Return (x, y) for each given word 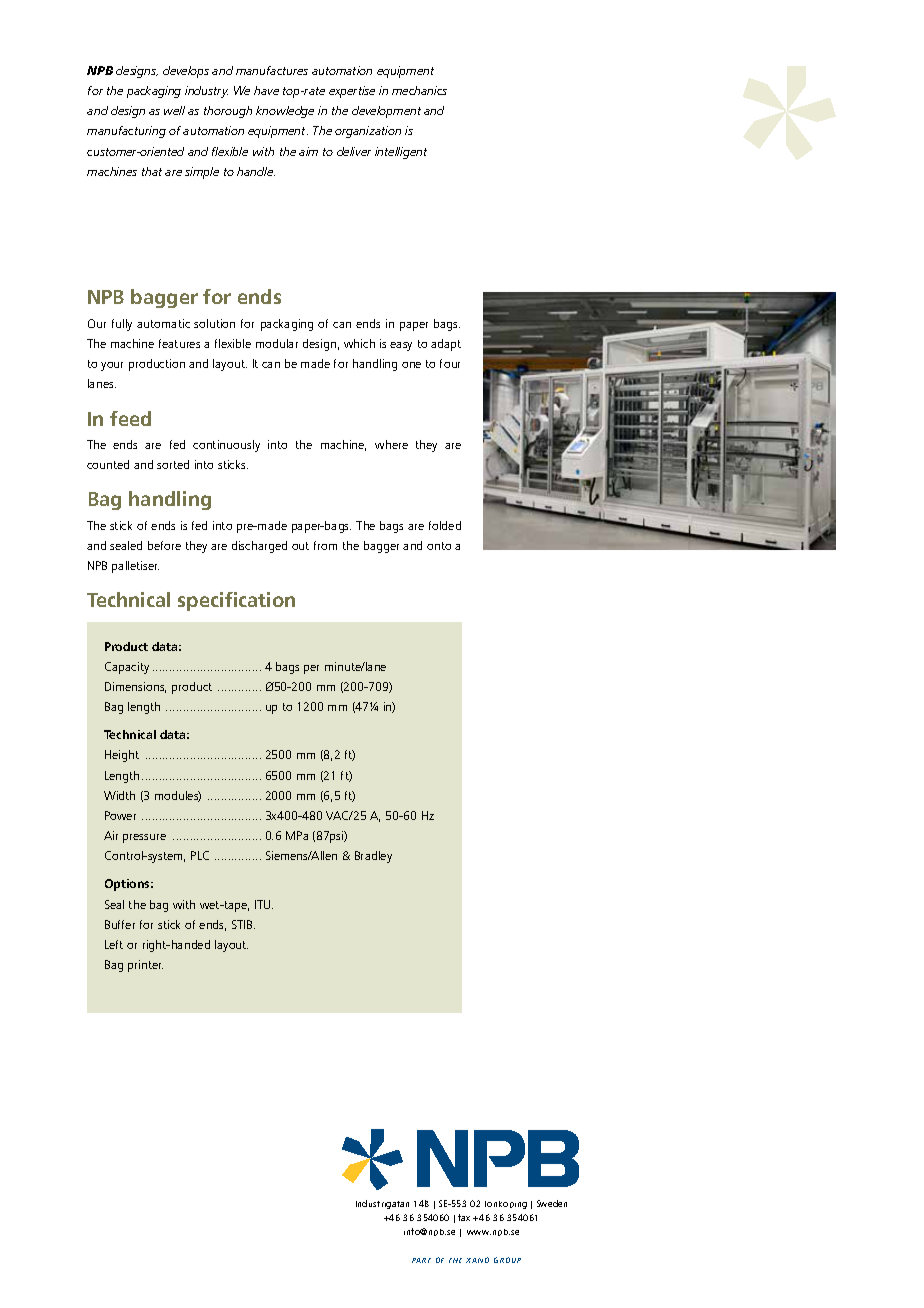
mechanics (419, 90)
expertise (352, 92)
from (325, 545)
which (359, 343)
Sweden (552, 1203)
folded (445, 525)
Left (114, 944)
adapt (446, 345)
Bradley (373, 857)
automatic (163, 323)
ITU (264, 904)
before (164, 545)
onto (439, 546)
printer (145, 966)
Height (122, 756)
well (174, 110)
